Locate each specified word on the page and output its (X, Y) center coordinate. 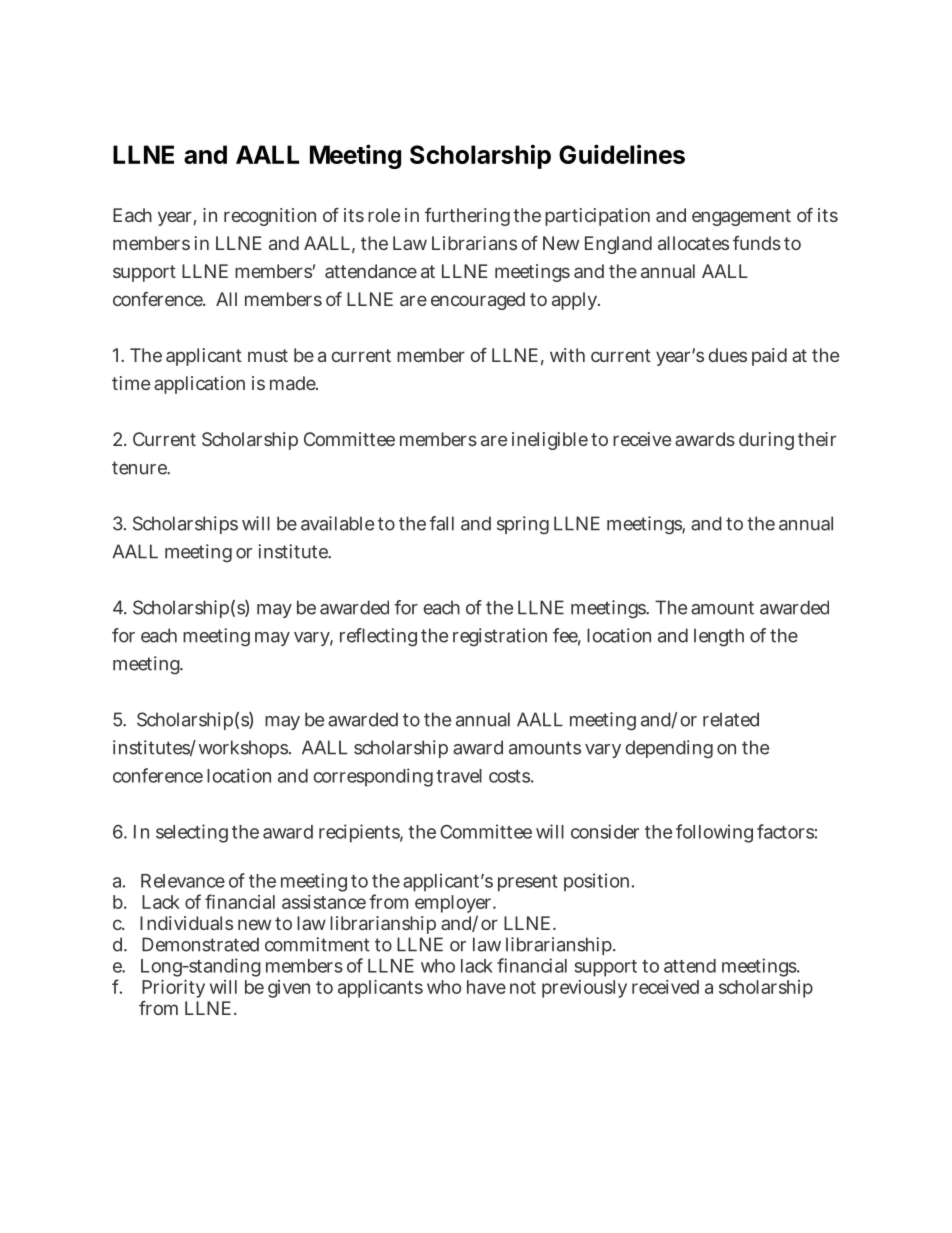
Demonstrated (200, 944)
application (199, 385)
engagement (741, 217)
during (766, 441)
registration (500, 637)
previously (584, 989)
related (731, 719)
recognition (270, 217)
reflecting (378, 637)
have (486, 987)
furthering (467, 217)
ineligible (550, 441)
